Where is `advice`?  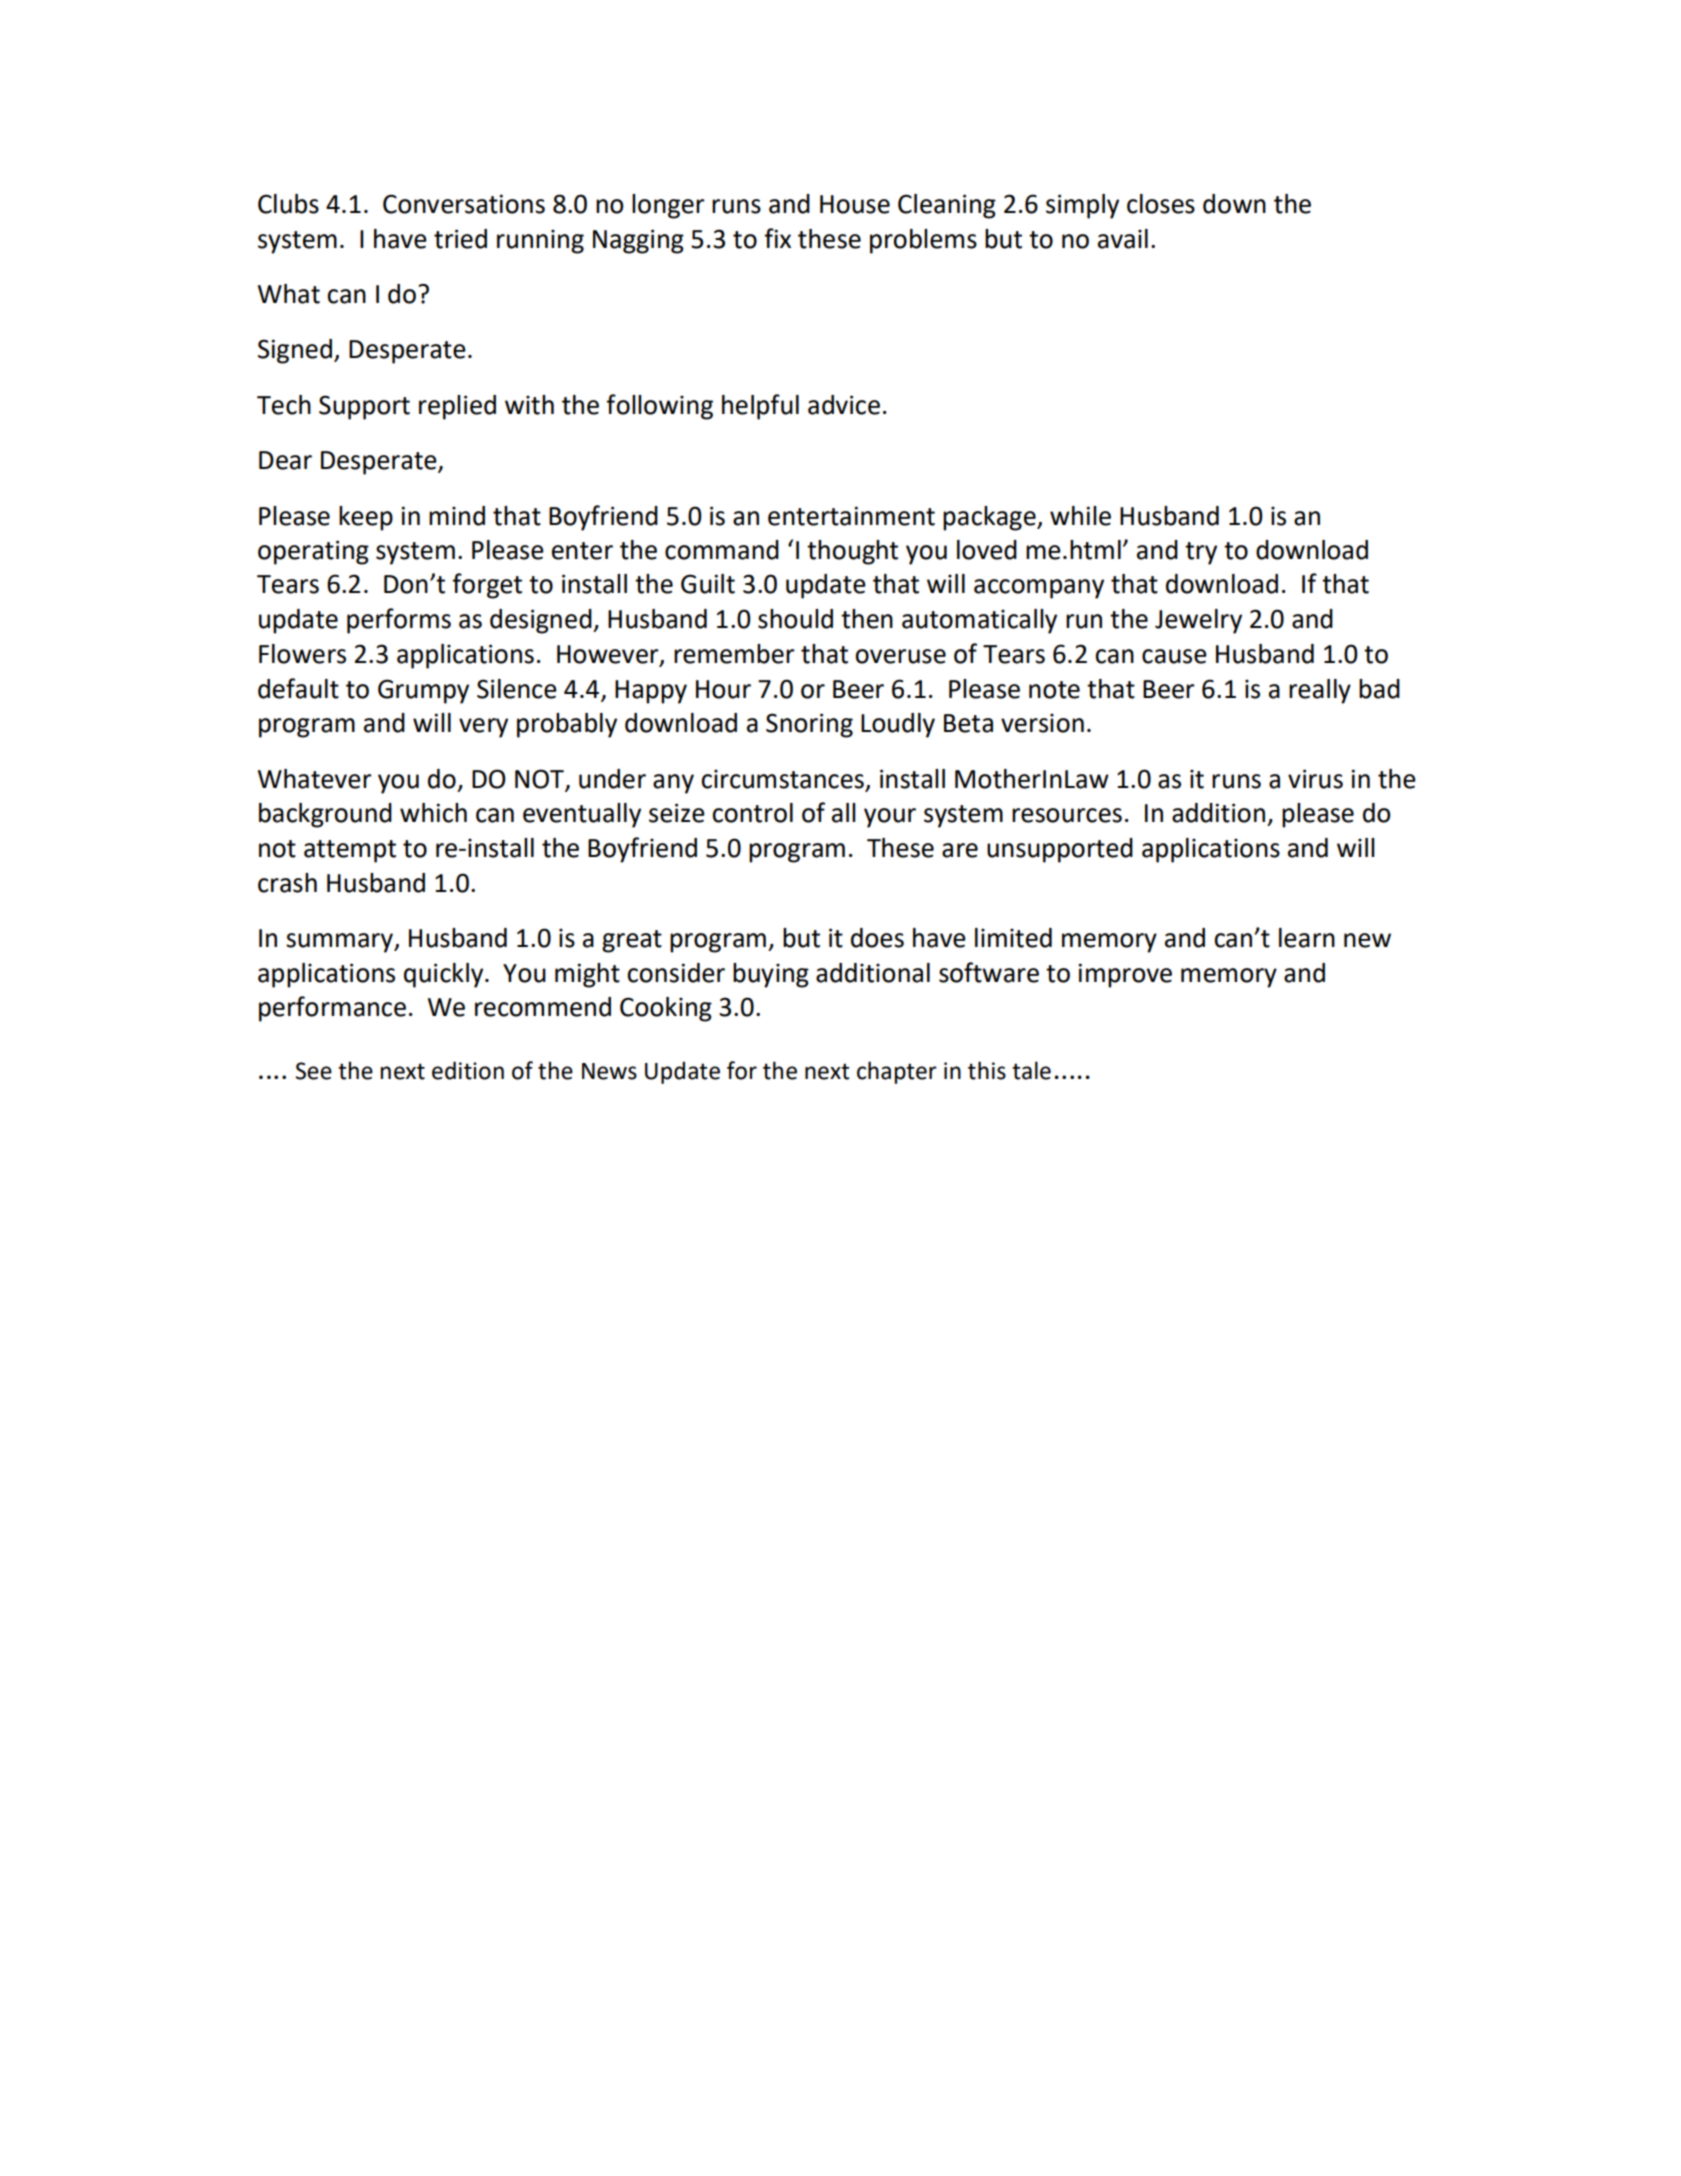
advice is located at coordinates (844, 405).
